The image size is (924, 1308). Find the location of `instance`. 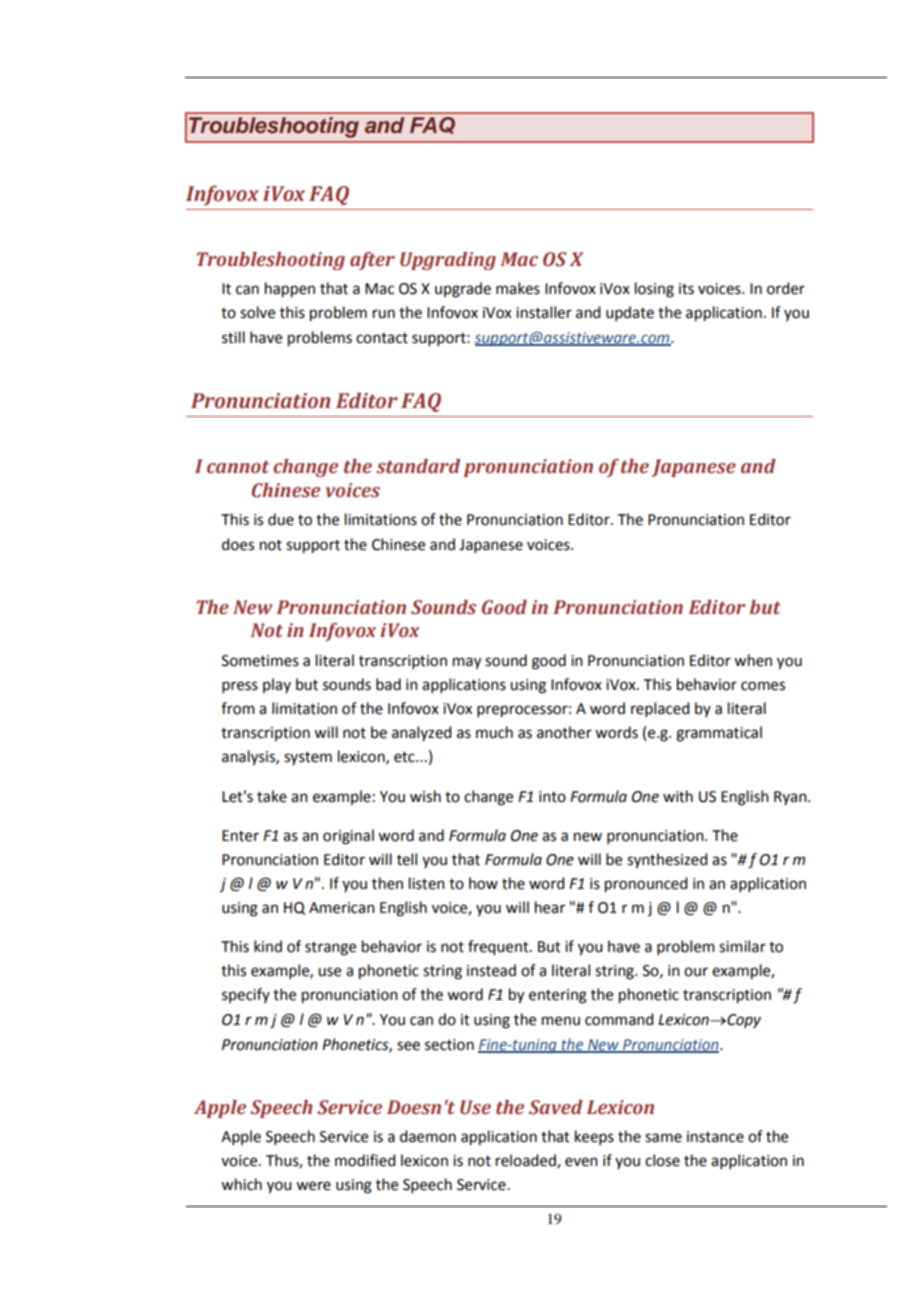

instance is located at coordinates (715, 1137).
